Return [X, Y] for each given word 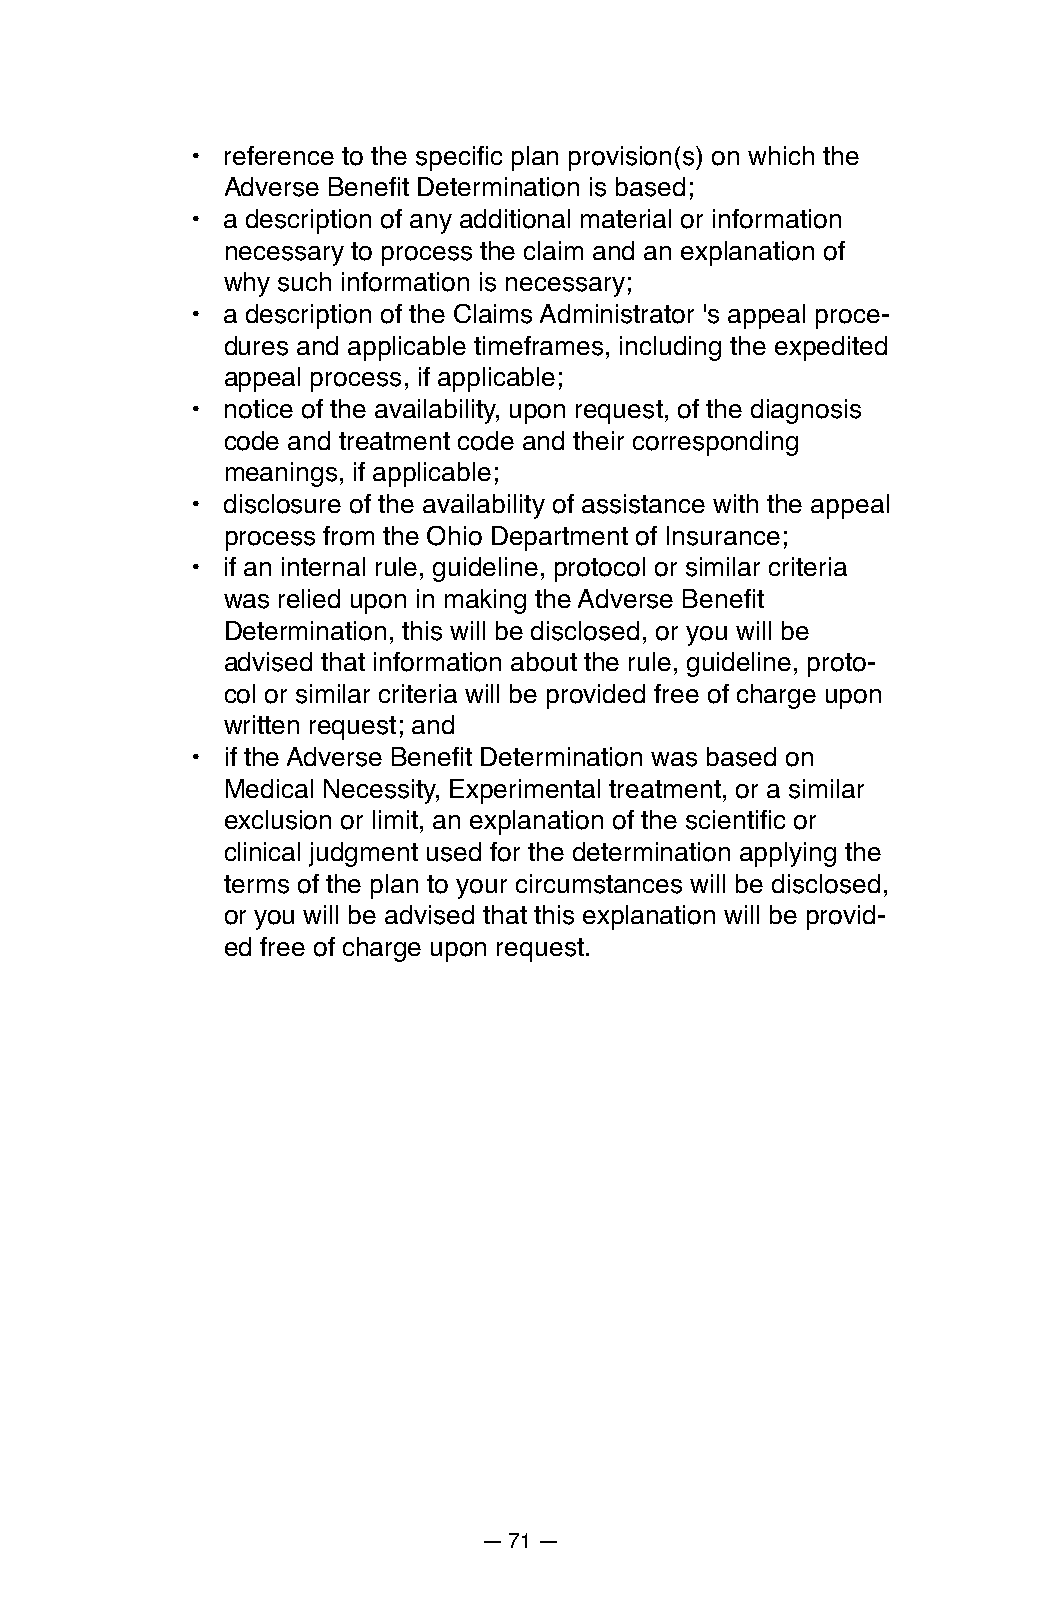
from [348, 536]
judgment [363, 854]
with [735, 503]
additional [515, 219]
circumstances [599, 884]
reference [279, 155]
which [781, 155]
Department [560, 538]
